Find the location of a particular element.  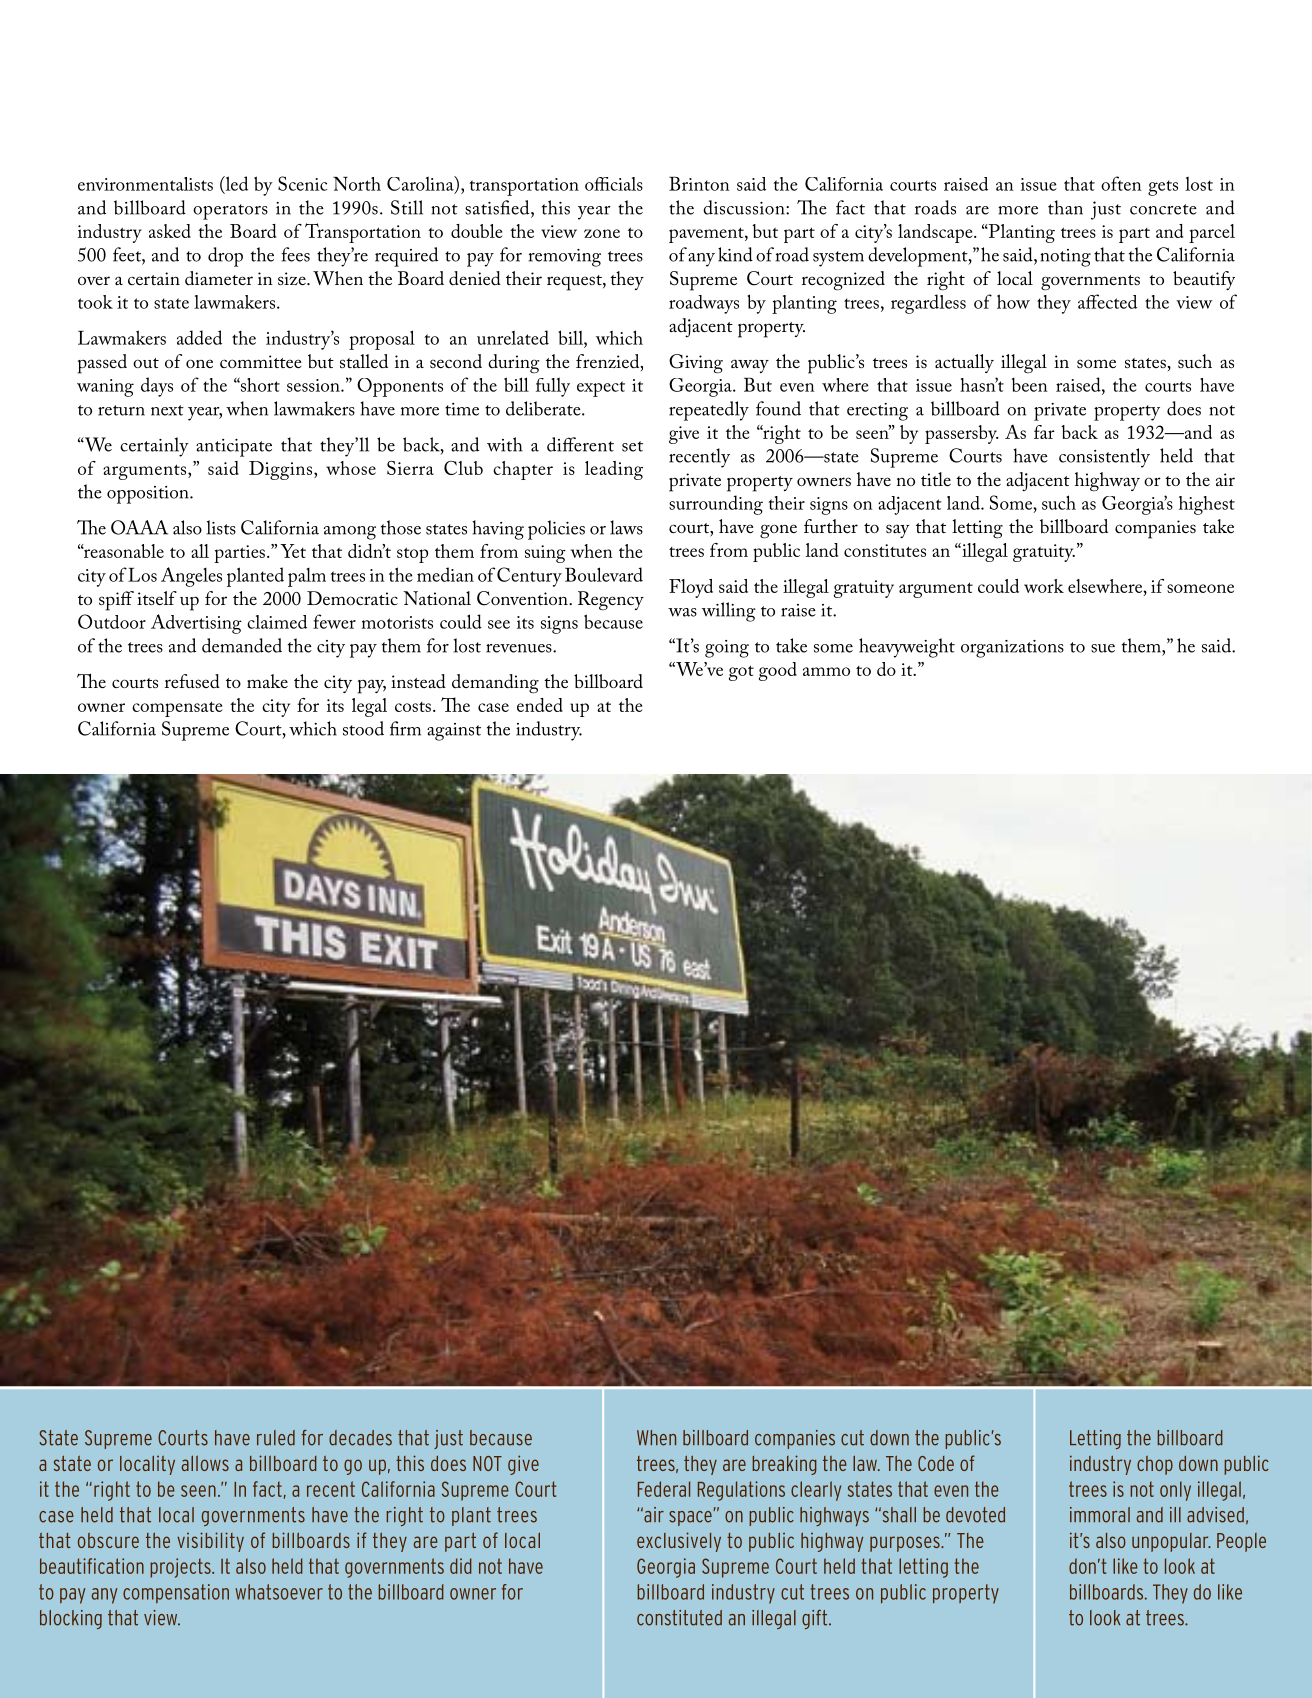

operators is located at coordinates (230, 212).
